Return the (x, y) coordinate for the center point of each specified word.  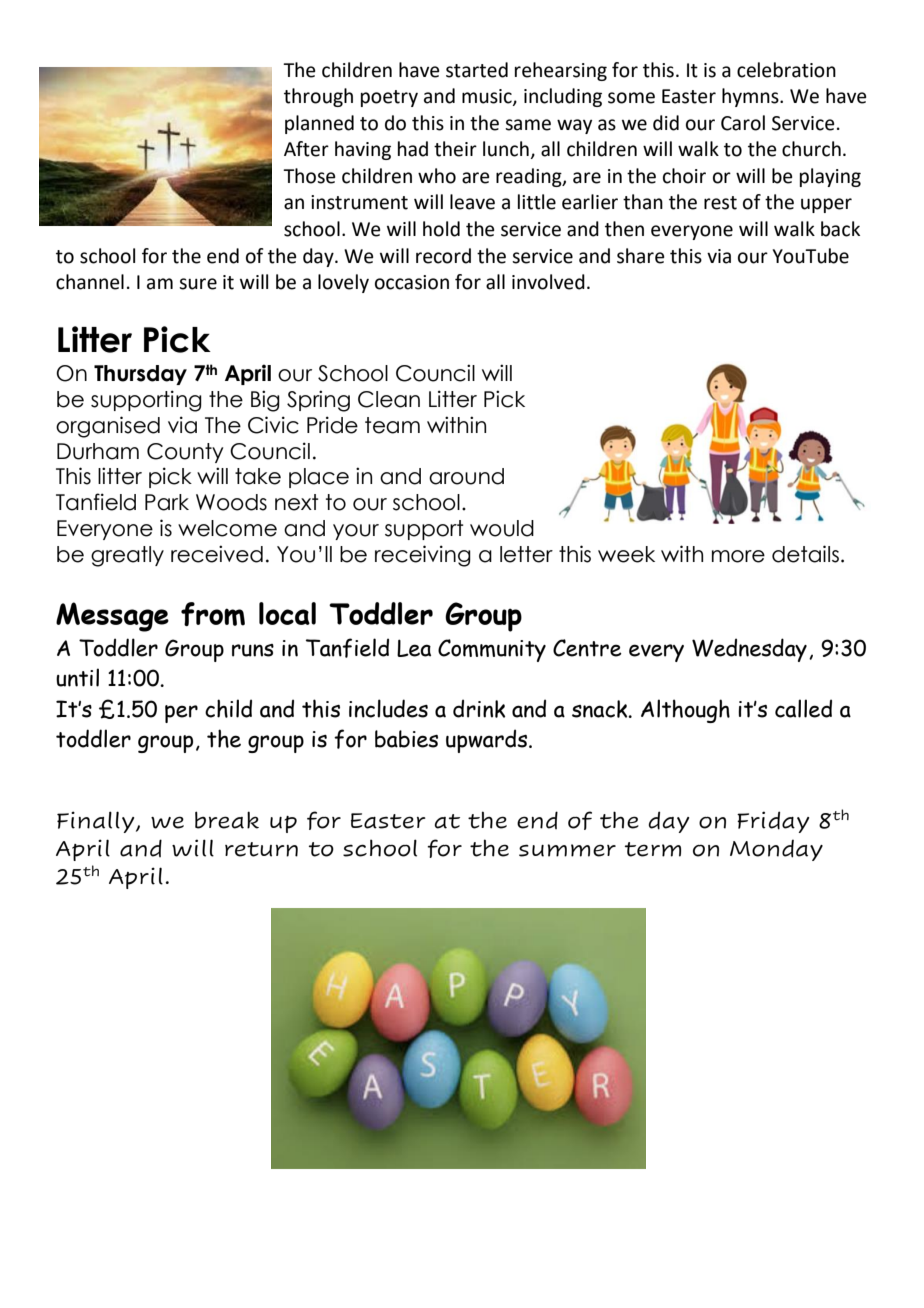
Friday (773, 822)
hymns (751, 97)
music (488, 97)
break (227, 820)
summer (567, 850)
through (318, 97)
